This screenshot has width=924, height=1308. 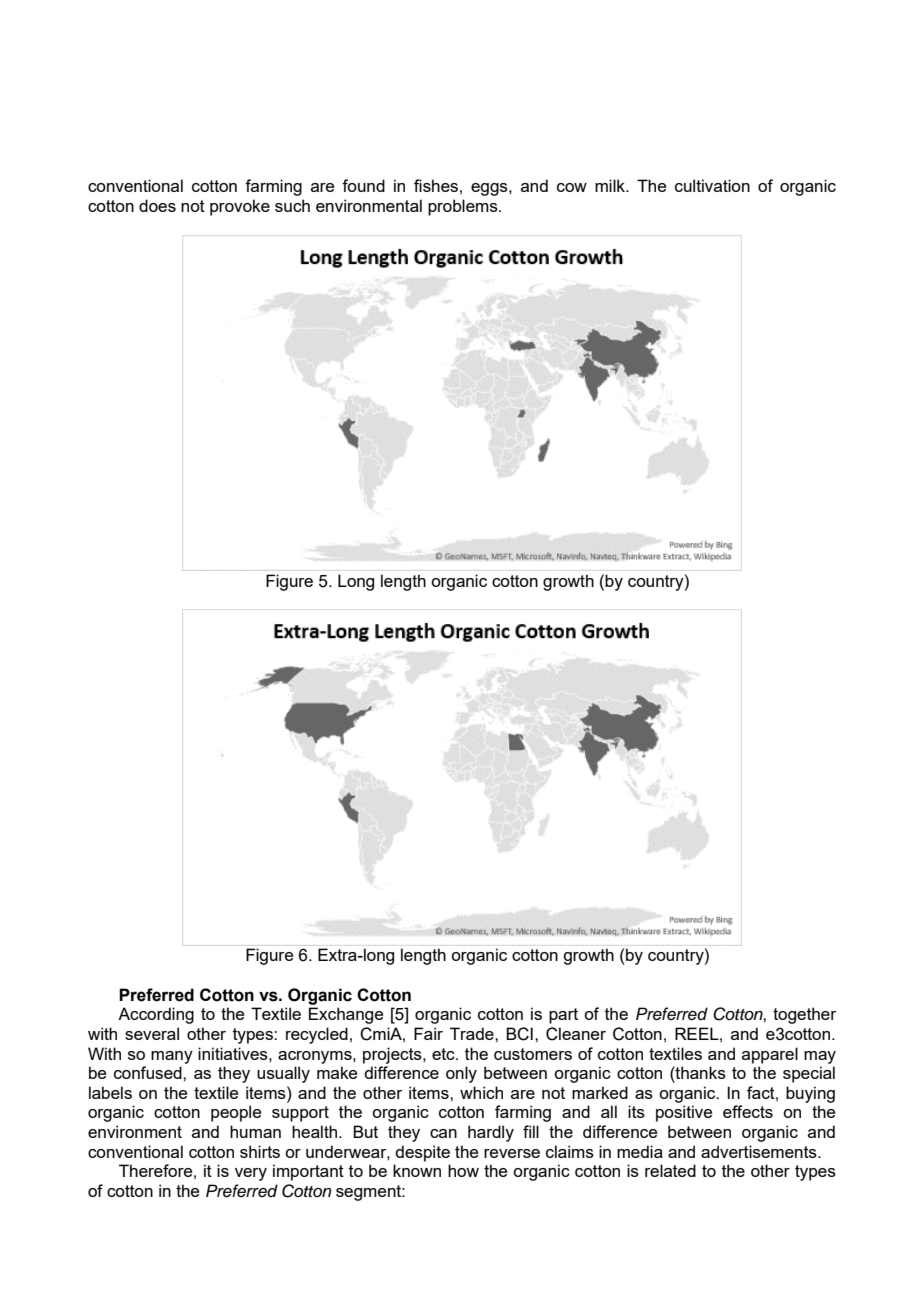 What do you see at coordinates (563, 1016) in the screenshot?
I see `part` at bounding box center [563, 1016].
